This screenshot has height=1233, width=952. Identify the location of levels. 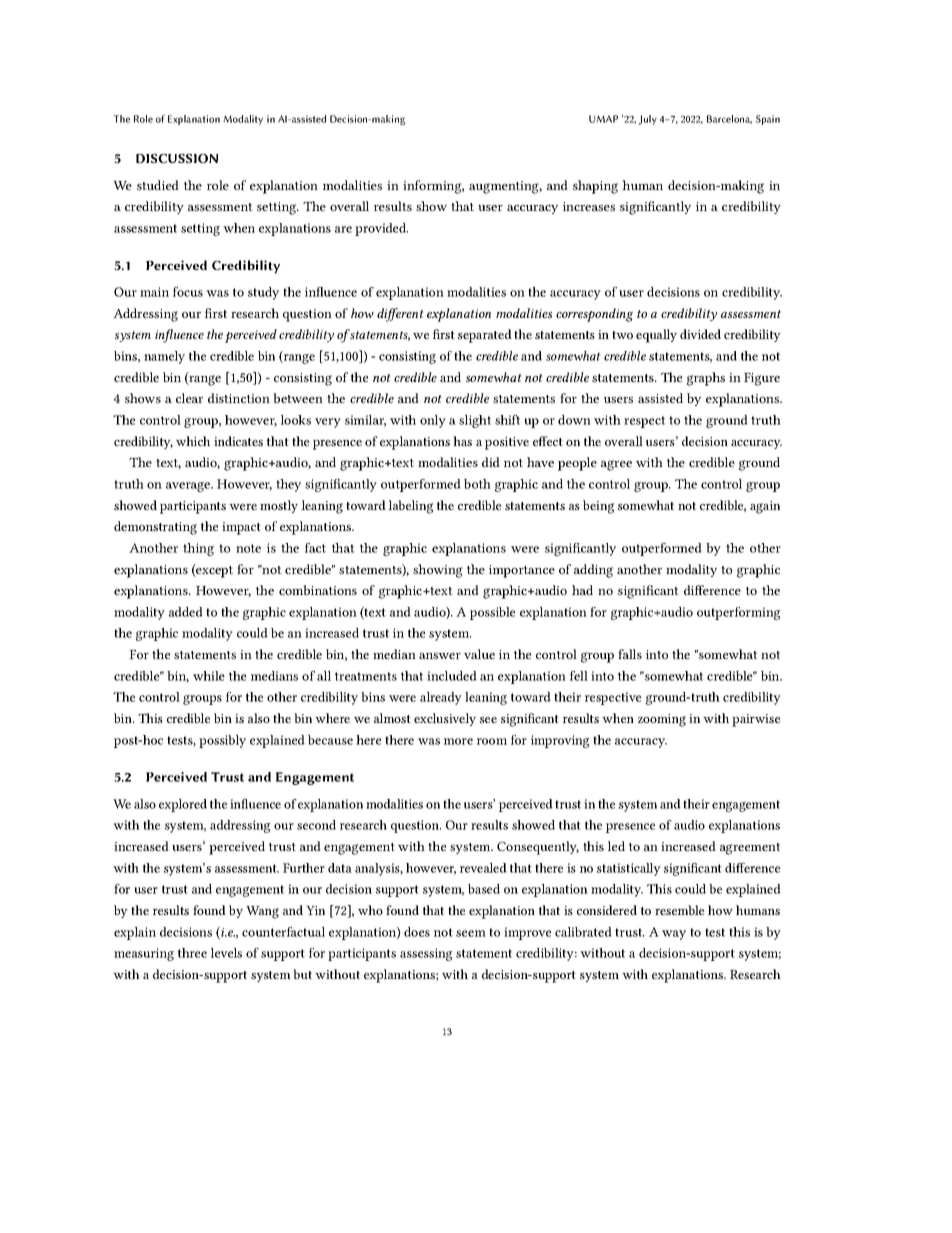
(226, 953).
